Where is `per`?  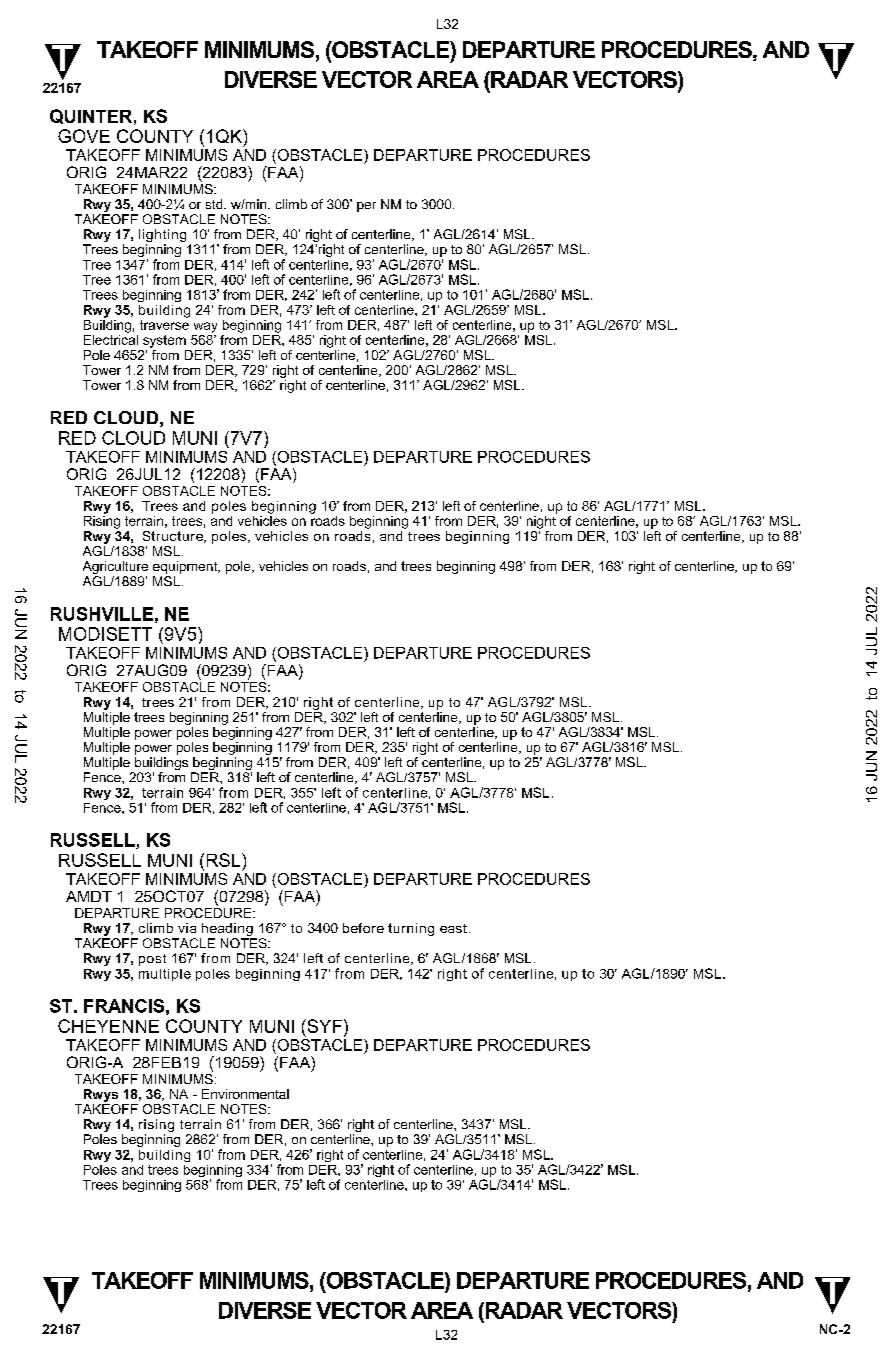
per is located at coordinates (366, 207).
